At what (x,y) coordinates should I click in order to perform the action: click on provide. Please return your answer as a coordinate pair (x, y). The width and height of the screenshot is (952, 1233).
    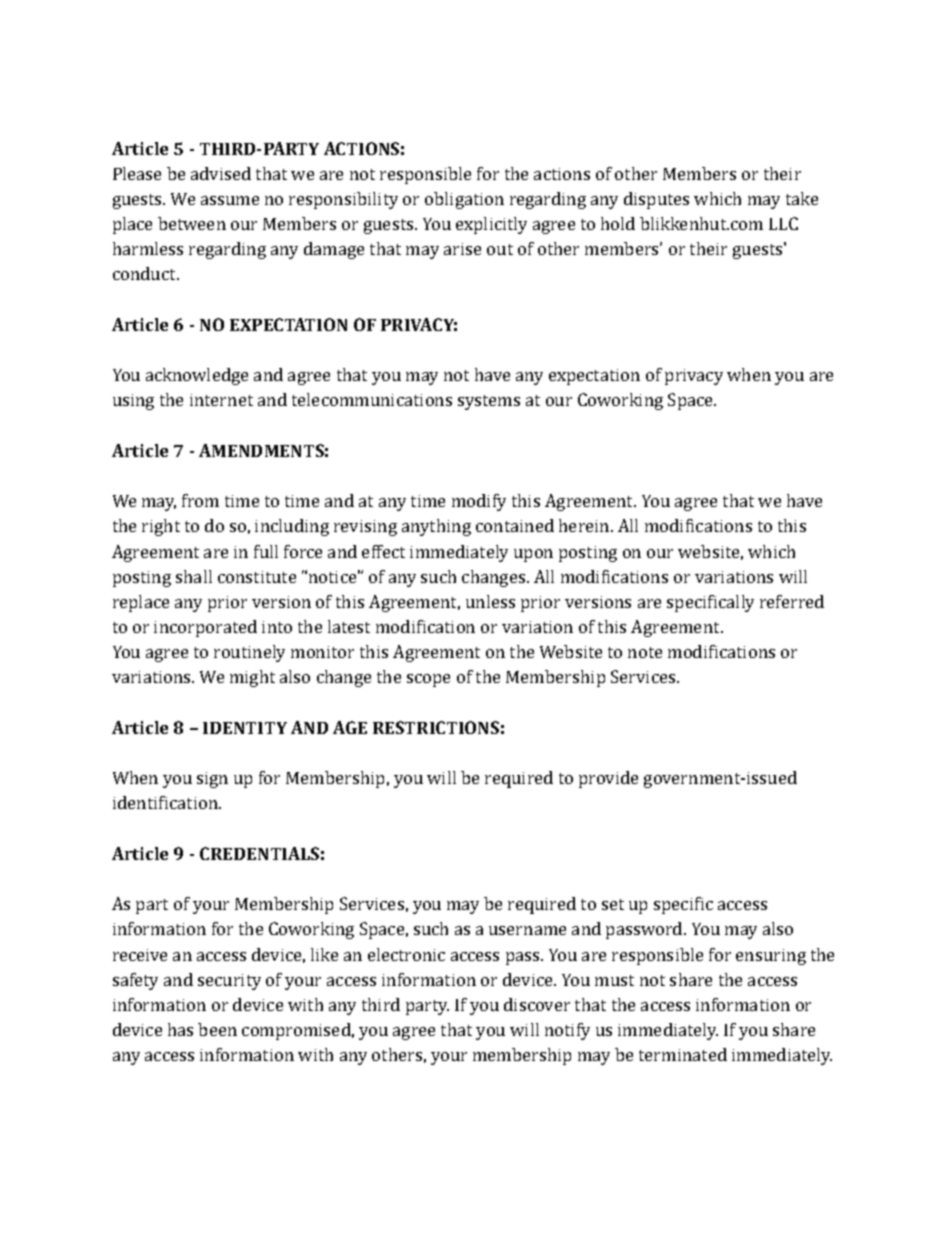
    Looking at the image, I should click on (608, 779).
